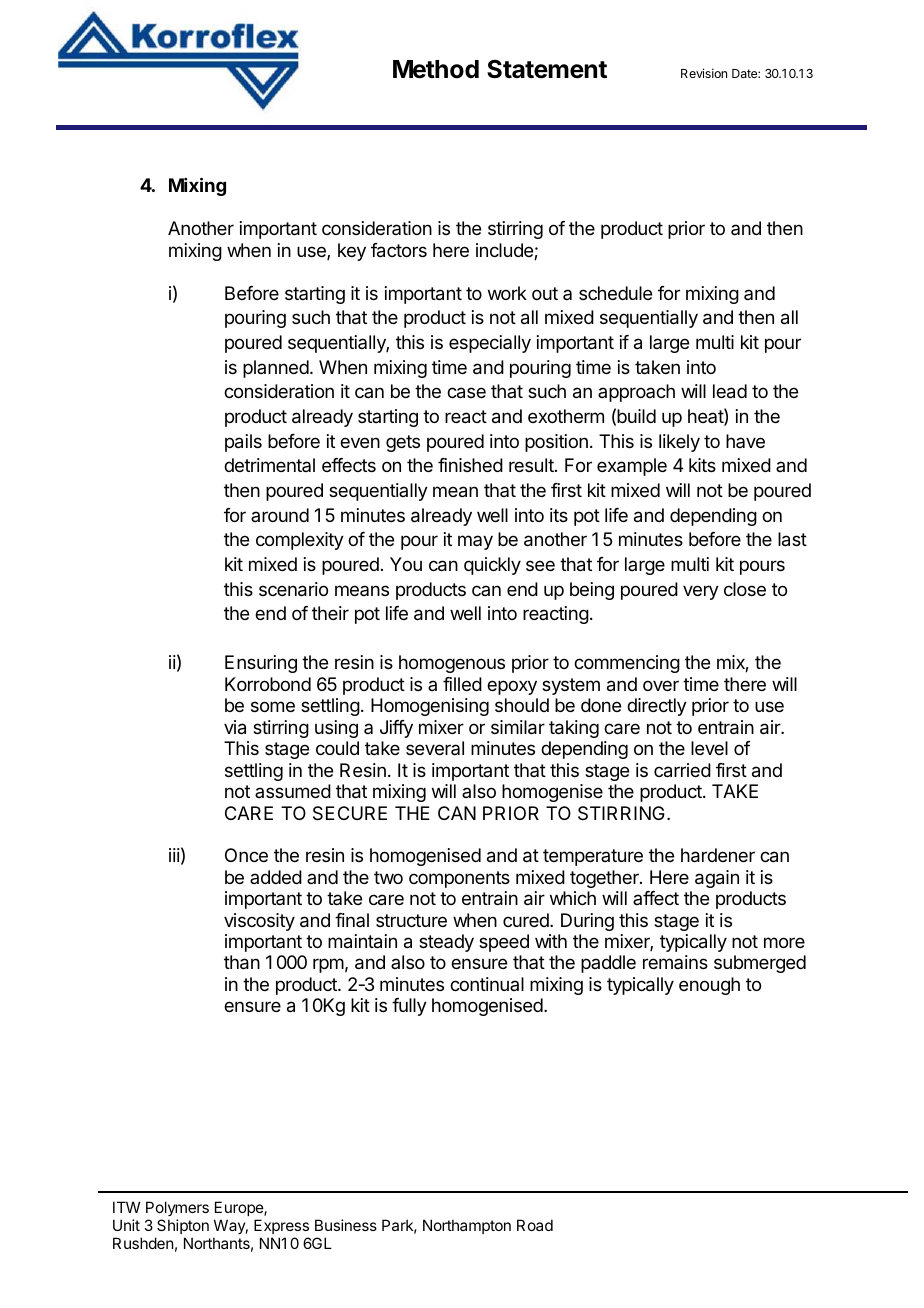 Image resolution: width=924 pixels, height=1308 pixels. I want to click on Ensuring, so click(261, 664).
